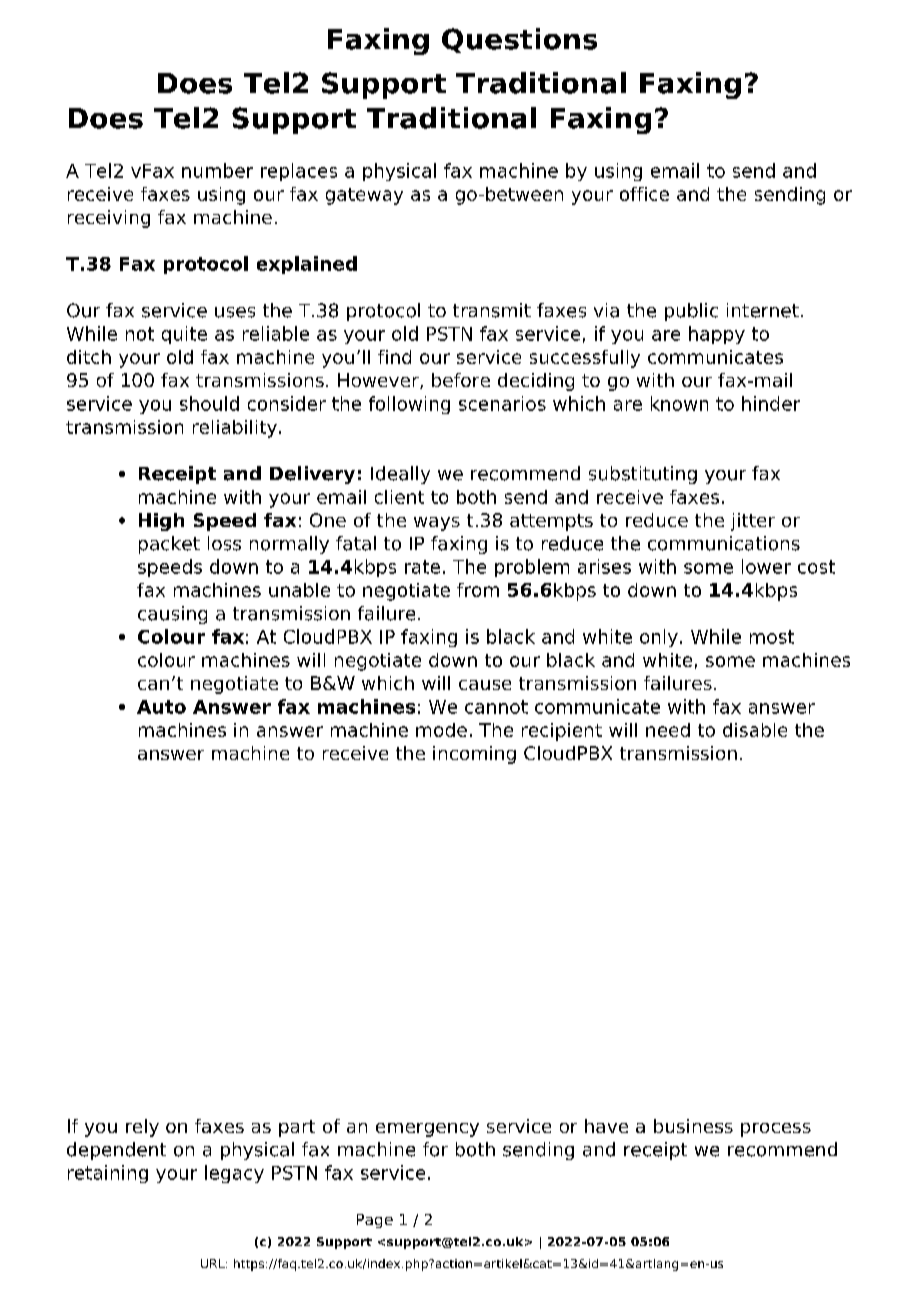  What do you see at coordinates (772, 637) in the screenshot?
I see `most` at bounding box center [772, 637].
